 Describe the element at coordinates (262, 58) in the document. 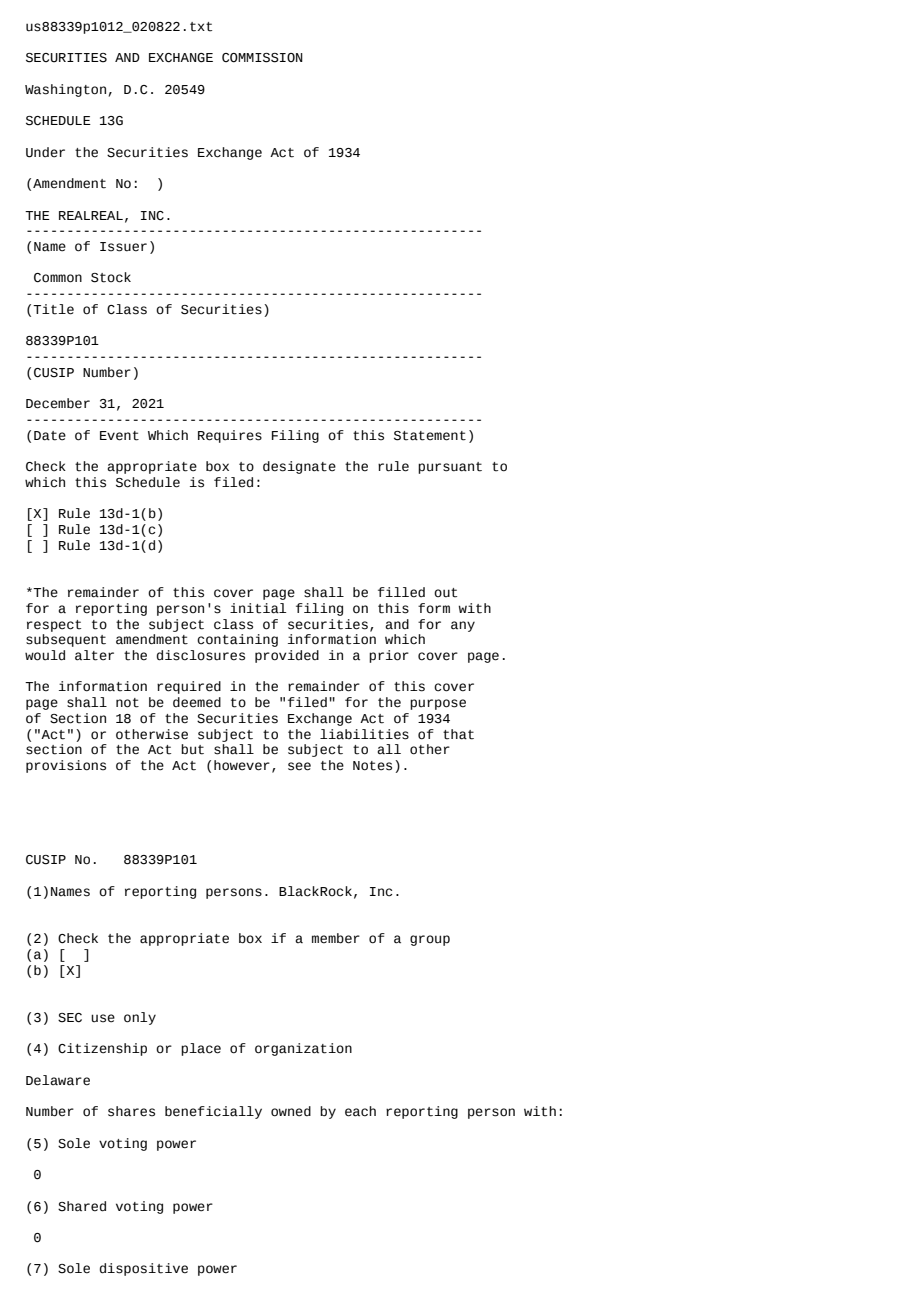

I see `COMMISSION` at that location.
